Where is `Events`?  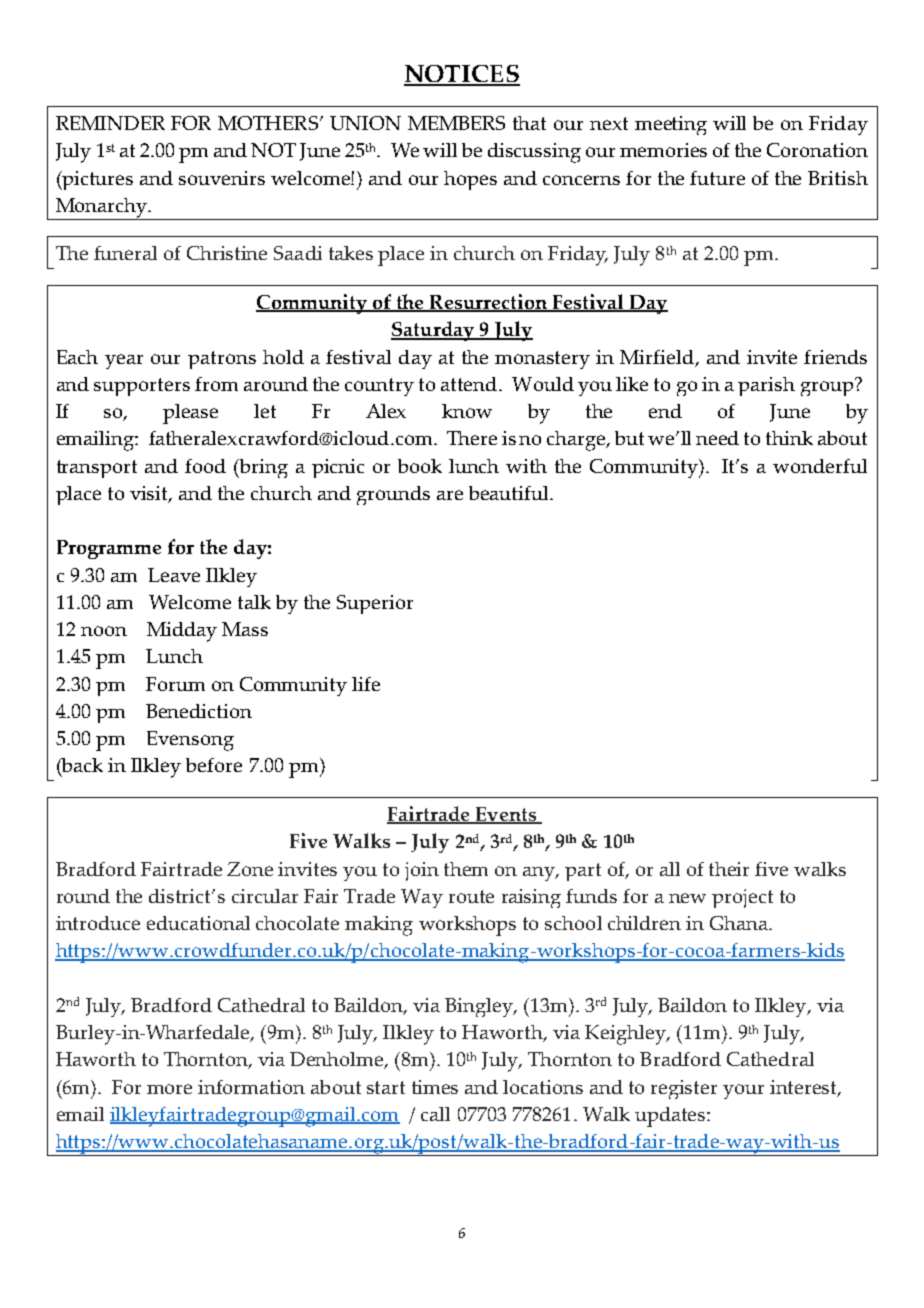 Events is located at coordinates (505, 815).
